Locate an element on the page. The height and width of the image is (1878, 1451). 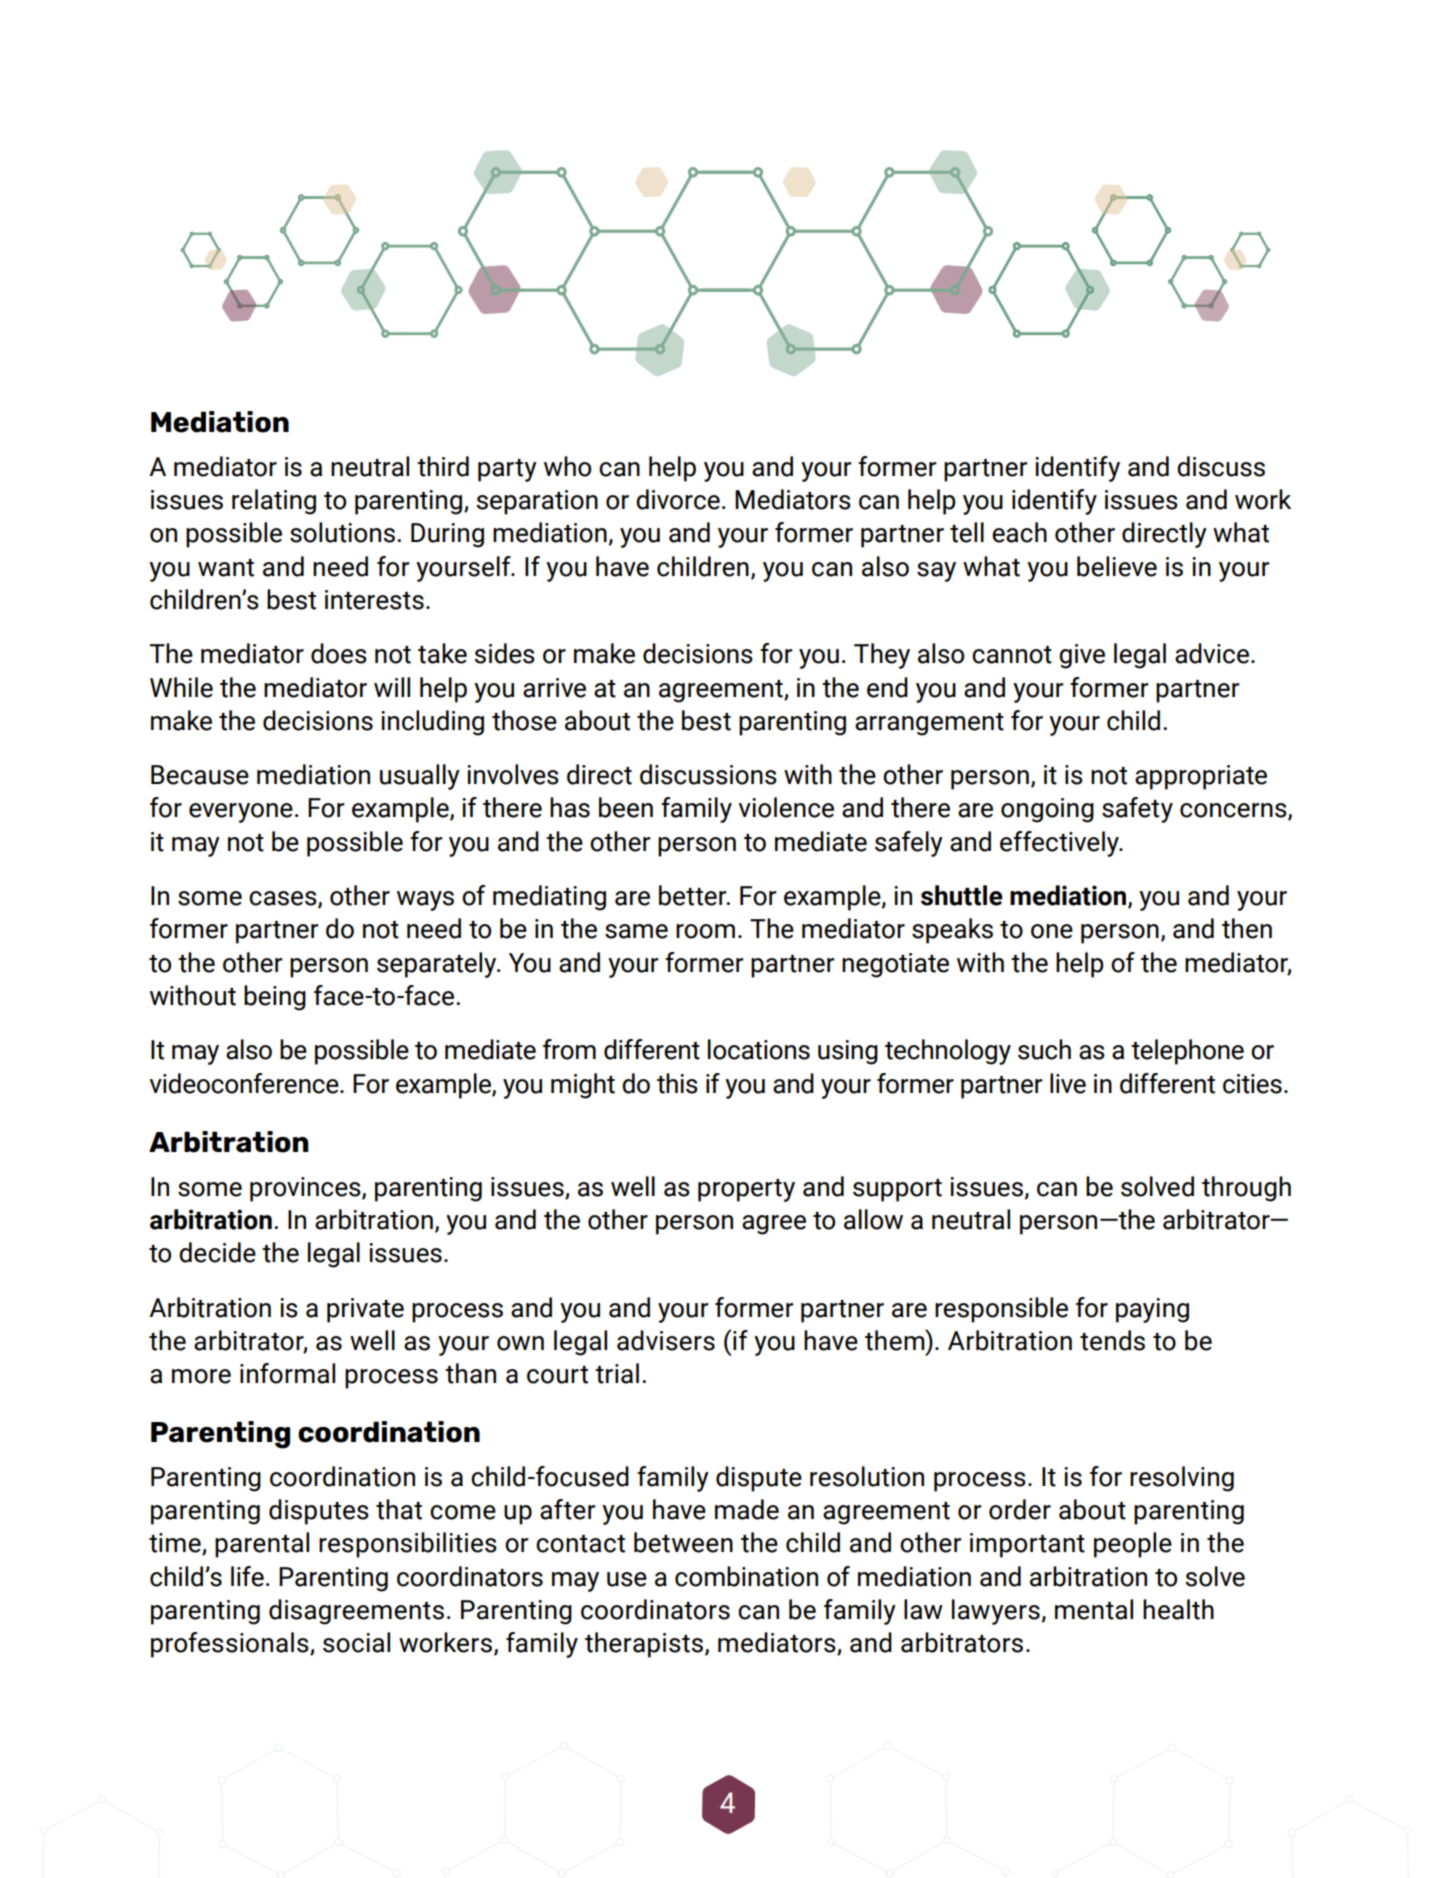
divorce is located at coordinates (678, 499).
